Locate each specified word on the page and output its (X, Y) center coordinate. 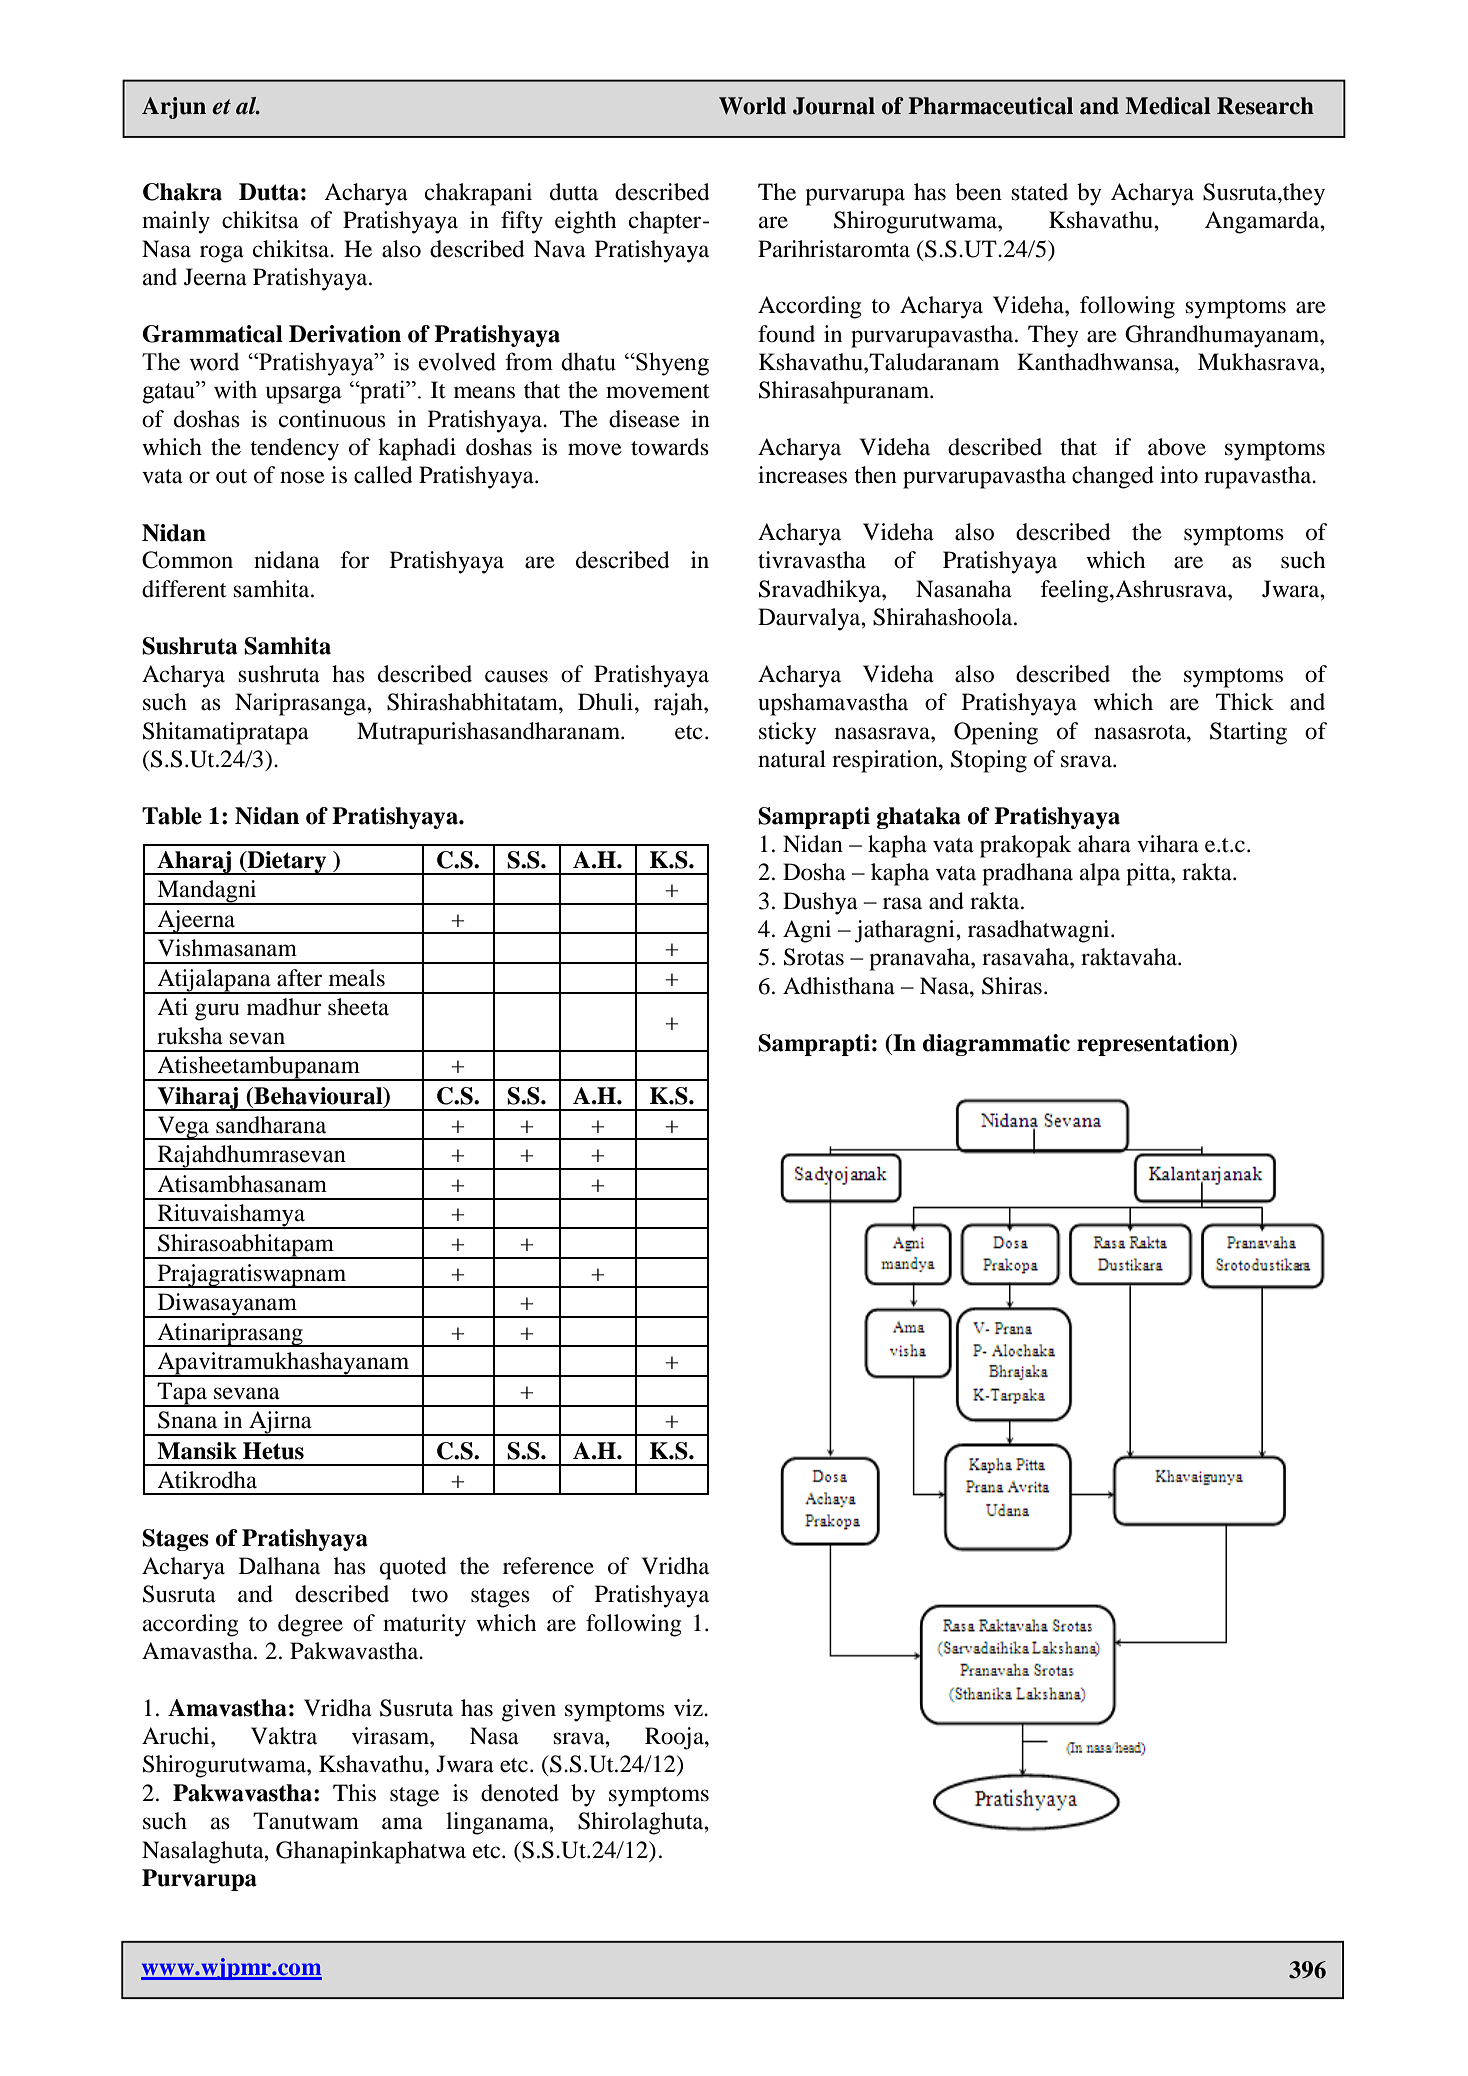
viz (689, 1707)
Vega (183, 1128)
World (752, 106)
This (354, 1793)
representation (1154, 1045)
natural (792, 759)
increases (802, 475)
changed (1113, 477)
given (529, 1710)
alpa (1100, 874)
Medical (1168, 106)
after (299, 978)
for (354, 560)
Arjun (174, 108)
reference (548, 1566)
